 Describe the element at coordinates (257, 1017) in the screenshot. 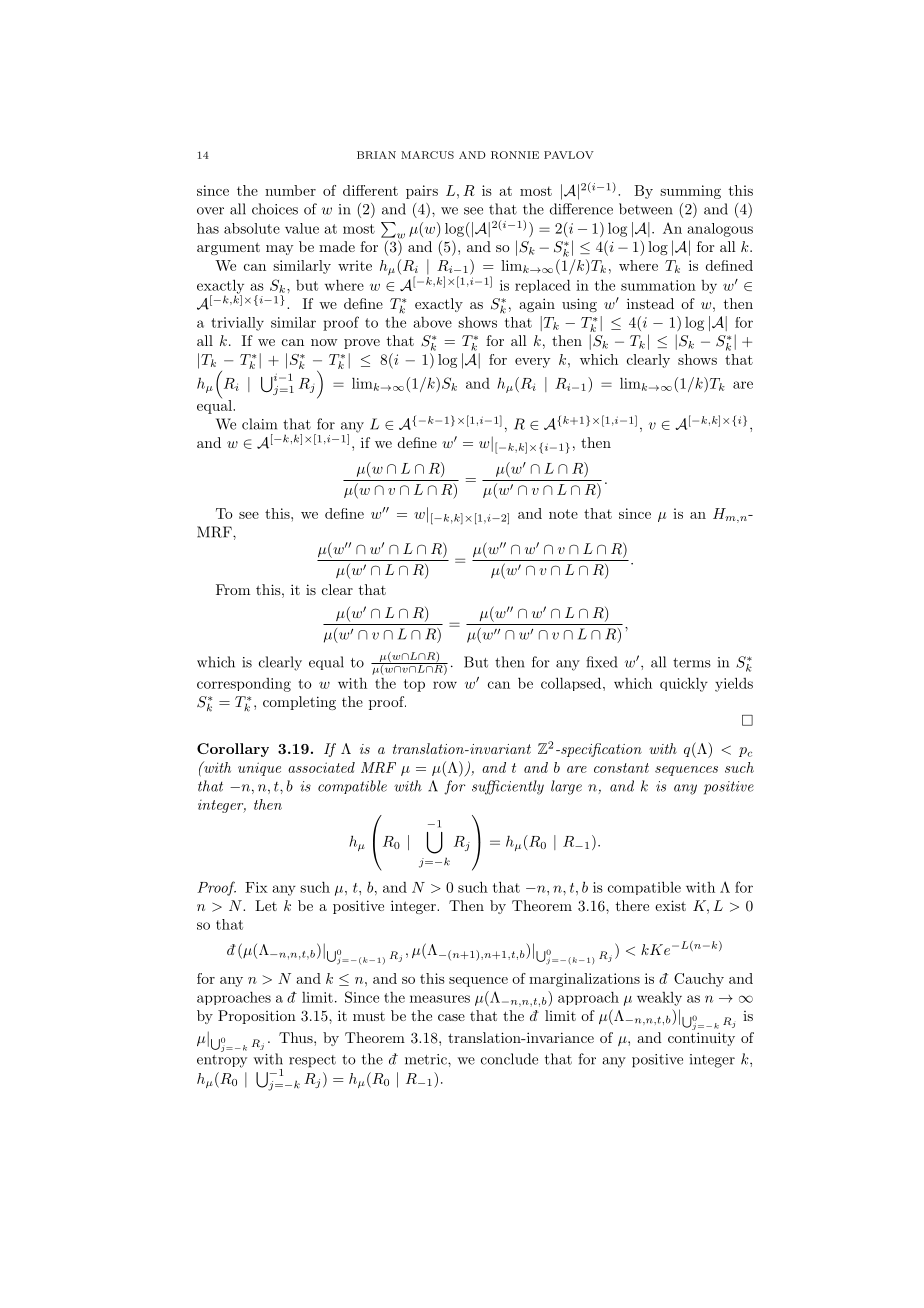

I see `Proposition` at that location.
